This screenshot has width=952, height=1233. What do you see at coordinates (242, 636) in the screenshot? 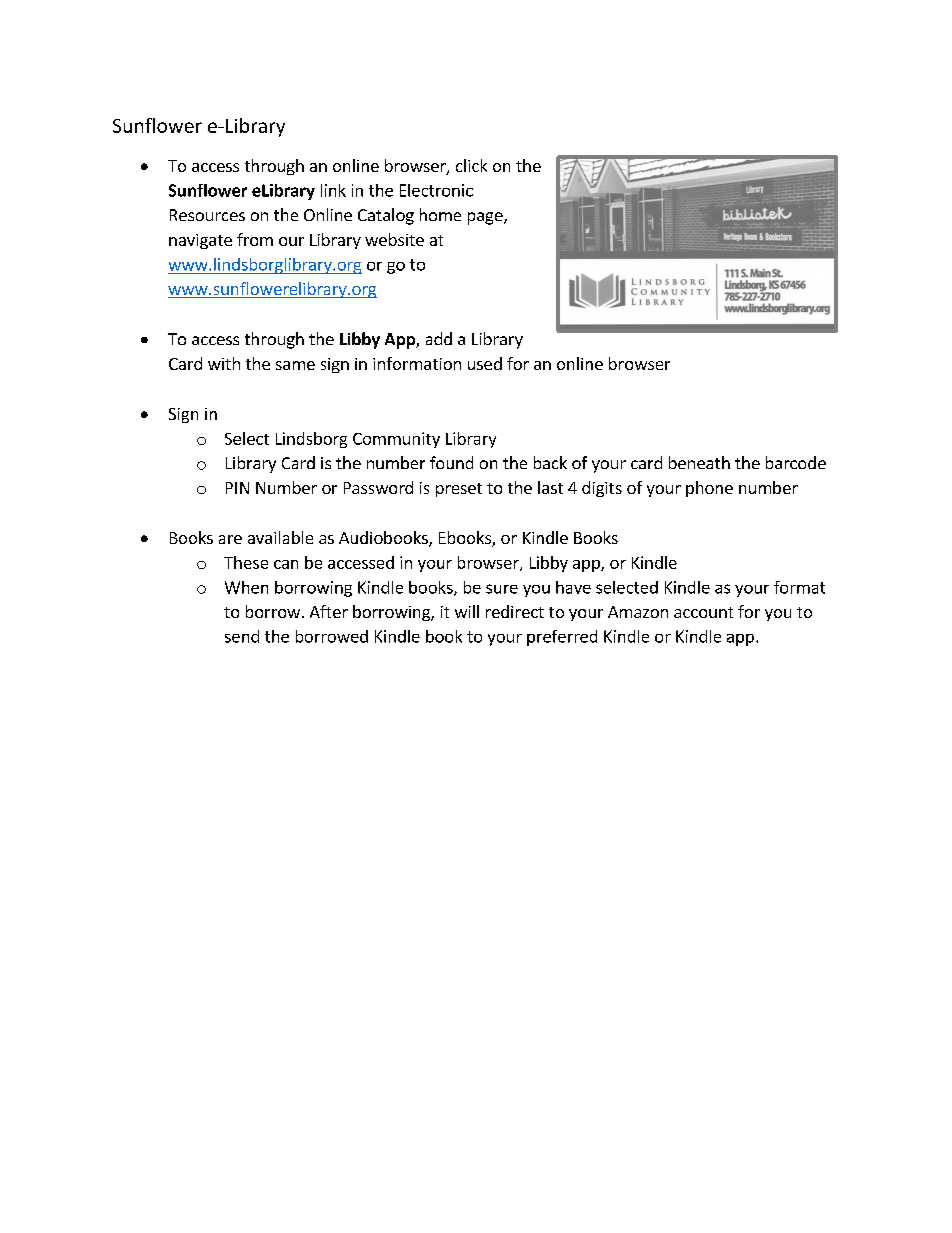
I see `send` at bounding box center [242, 636].
